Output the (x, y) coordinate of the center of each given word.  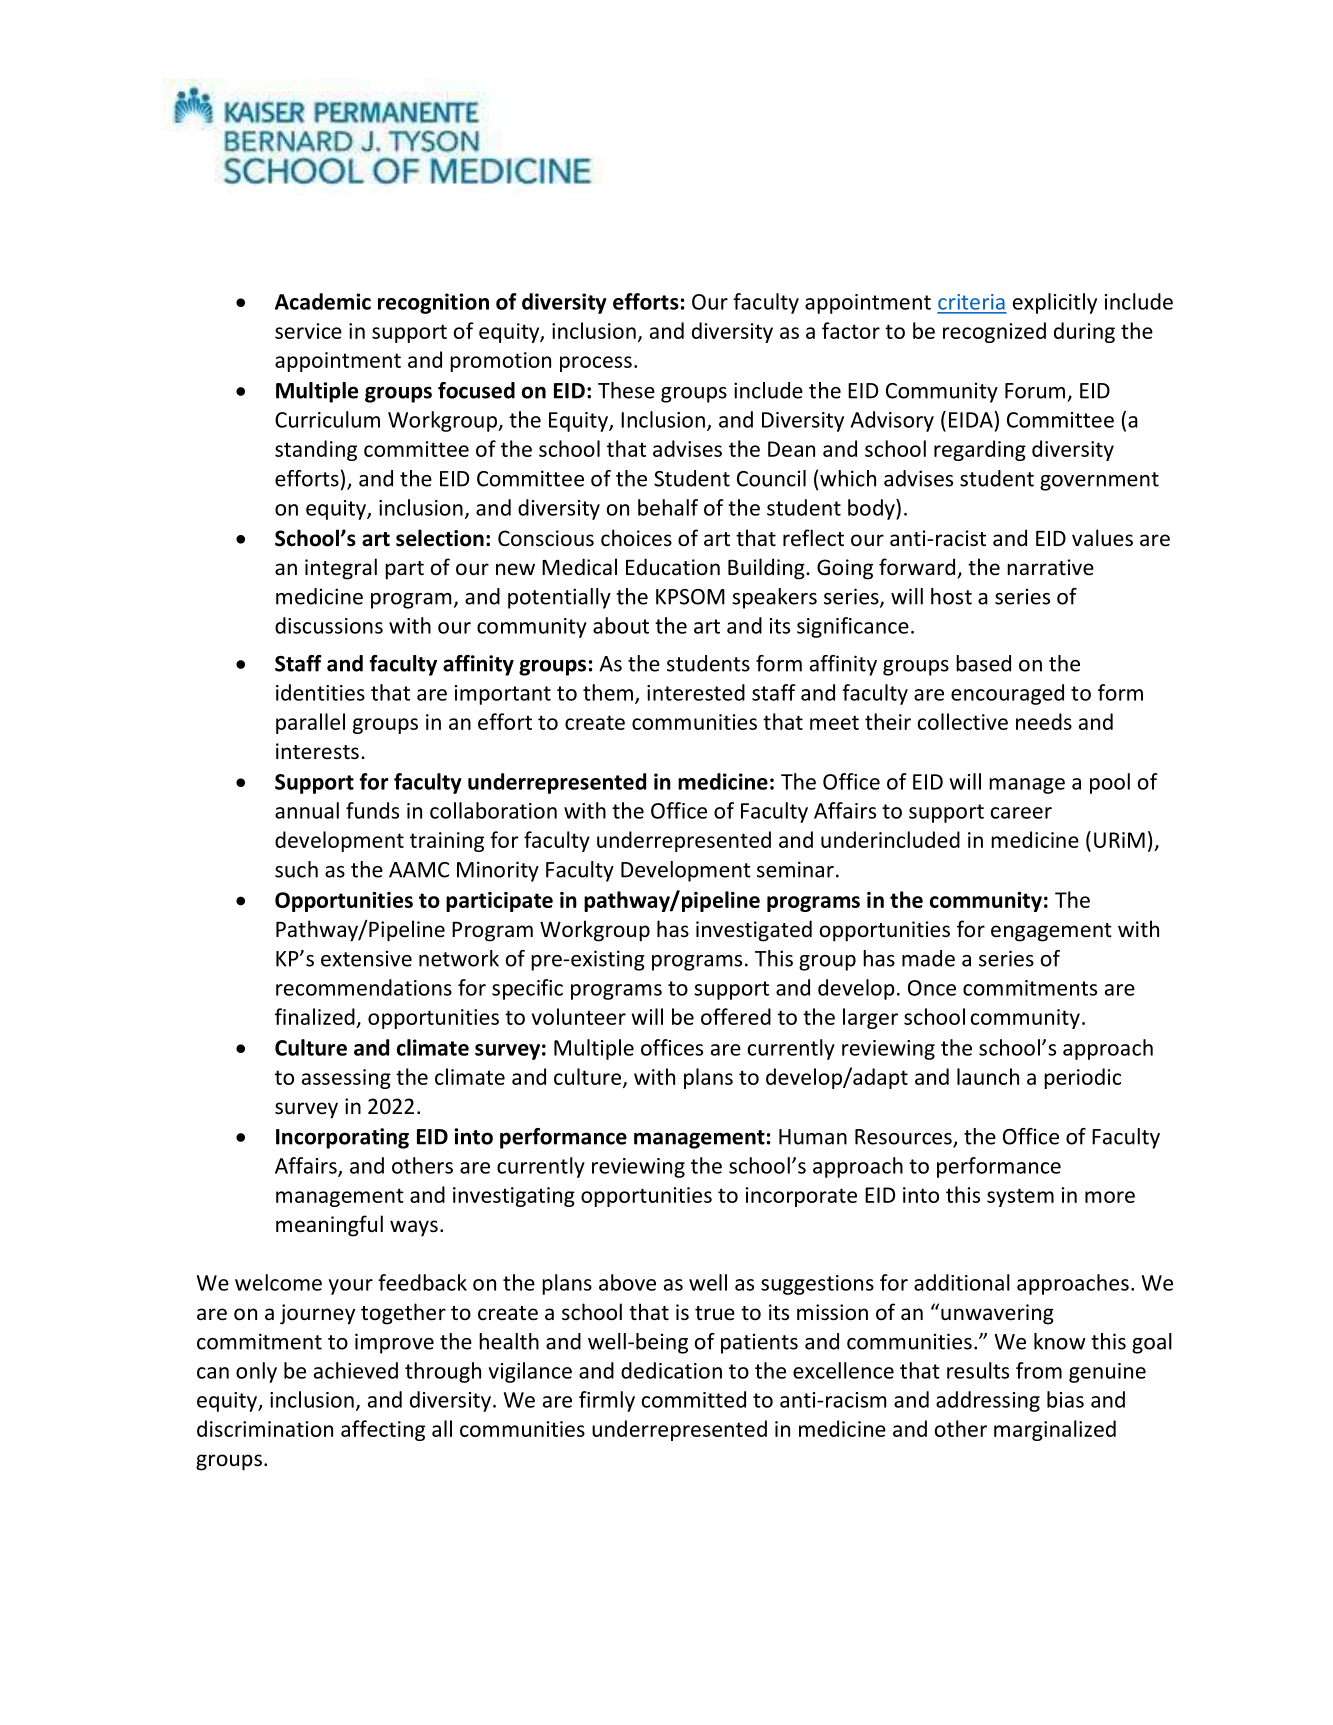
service (308, 331)
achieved (356, 1370)
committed (694, 1399)
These (626, 390)
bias (1065, 1399)
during (1084, 332)
